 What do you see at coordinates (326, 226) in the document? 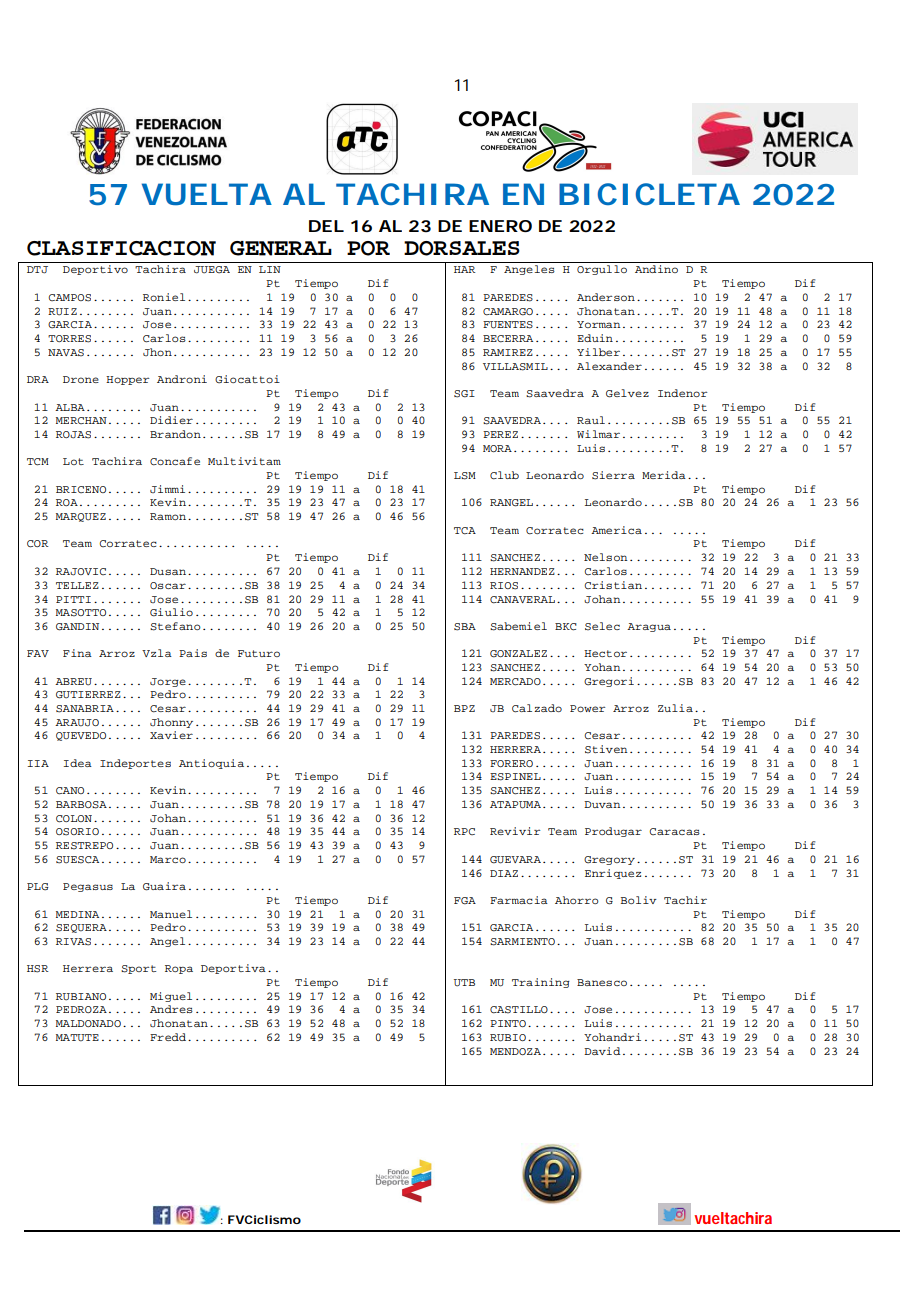
I see `DEL` at bounding box center [326, 226].
